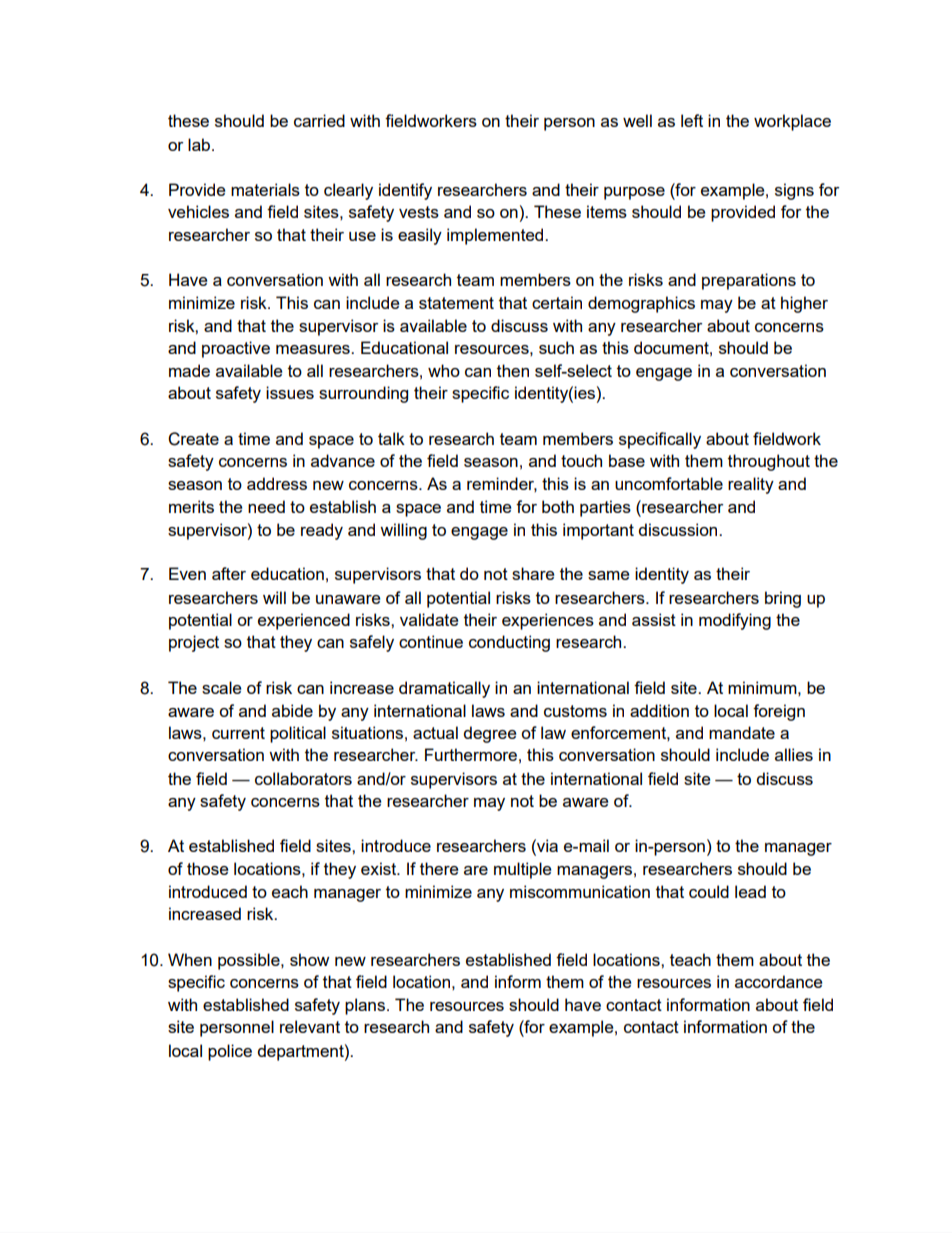 This screenshot has height=1233, width=952. I want to click on accordance, so click(778, 981).
